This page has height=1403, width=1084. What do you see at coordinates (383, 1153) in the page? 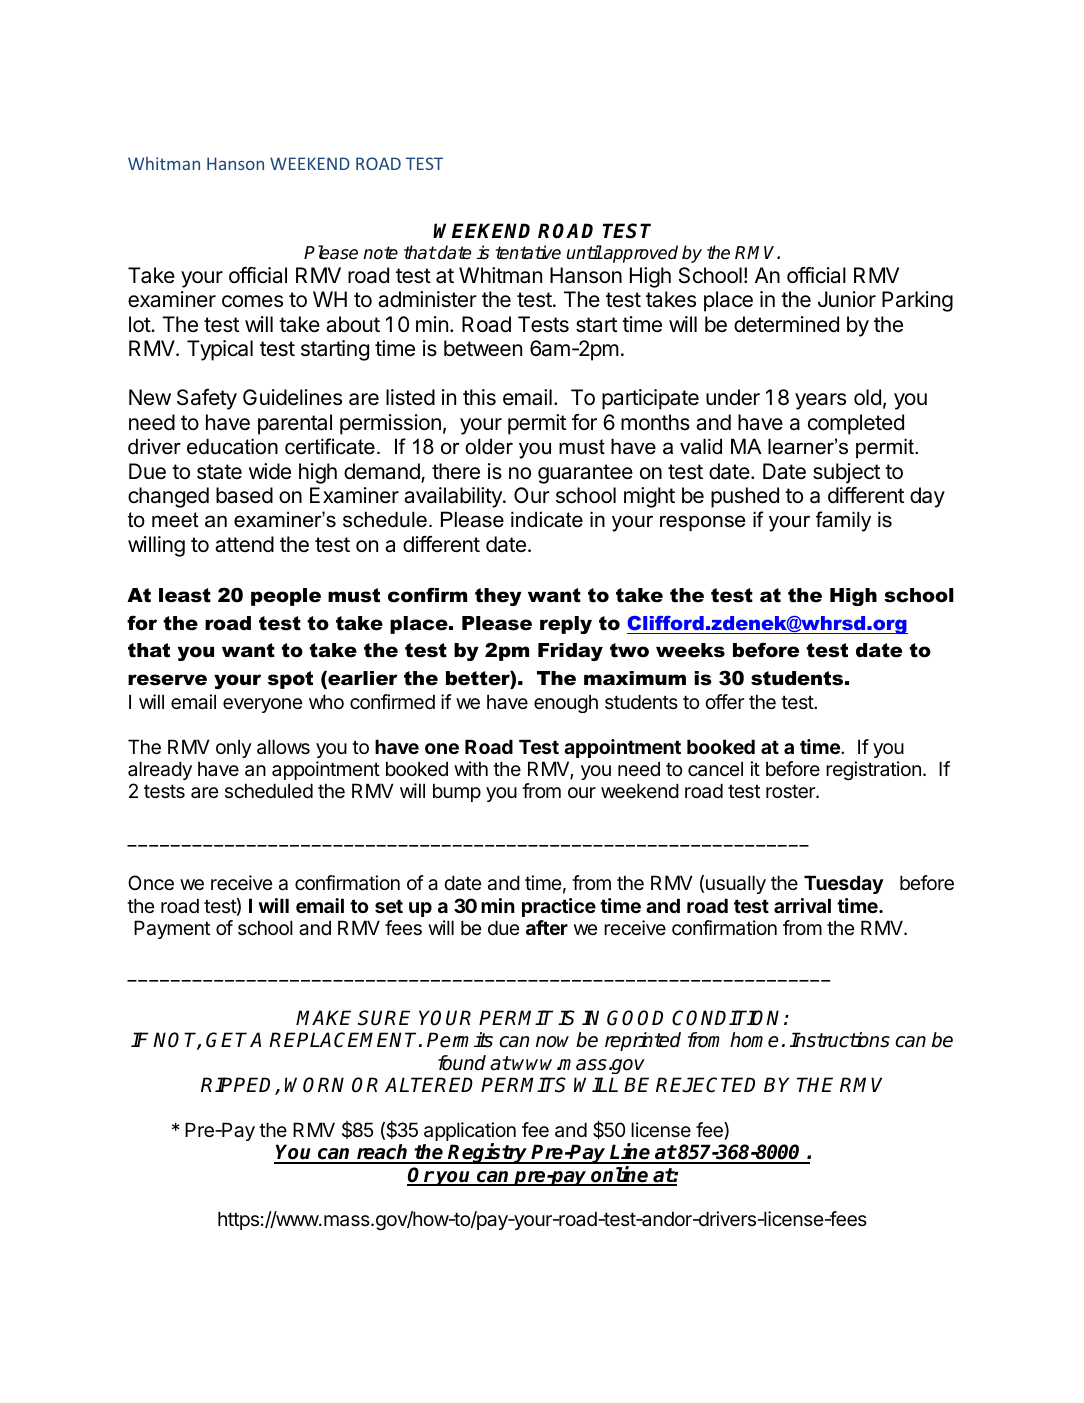
I see `reach` at bounding box center [383, 1153].
